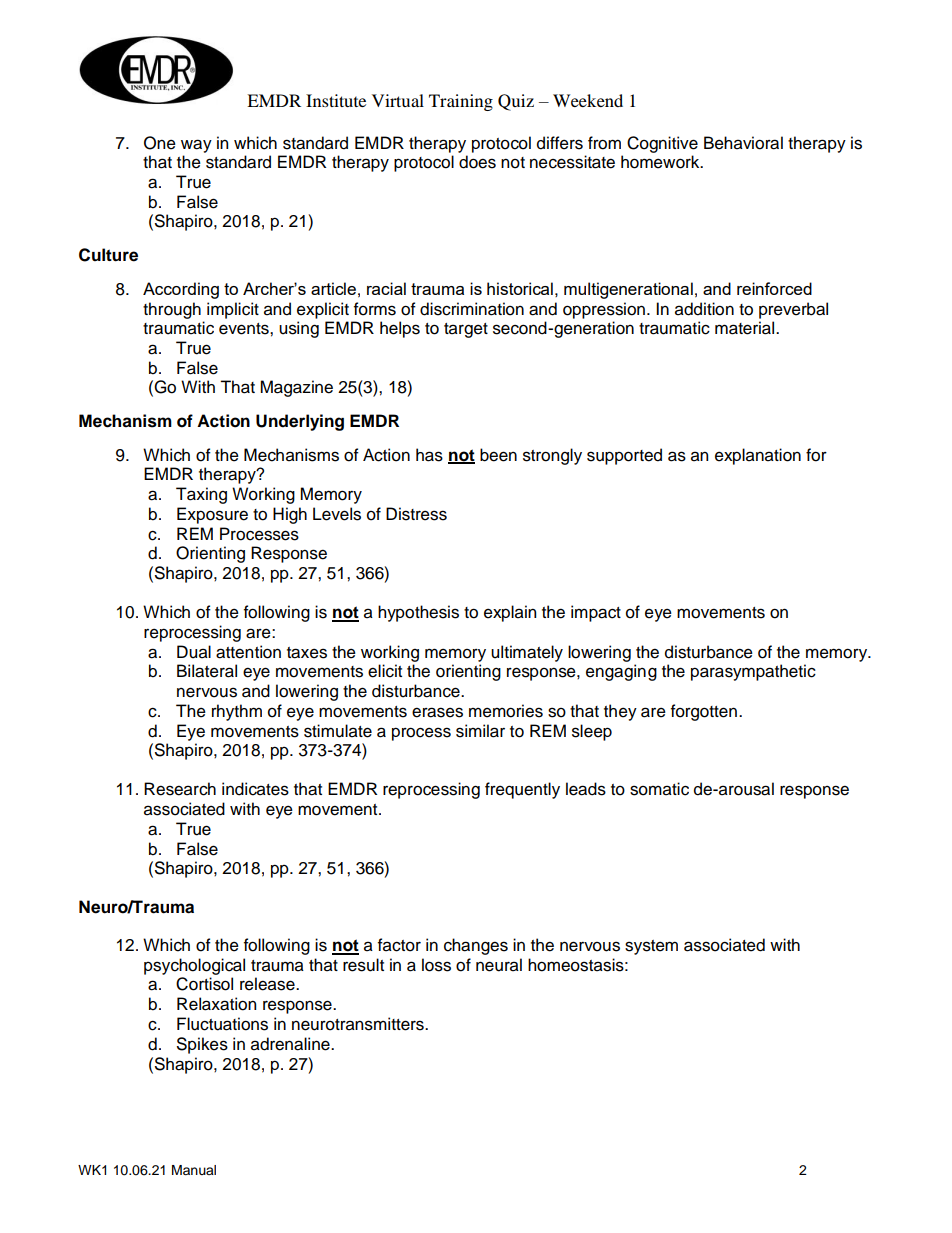  I want to click on Research, so click(180, 789).
